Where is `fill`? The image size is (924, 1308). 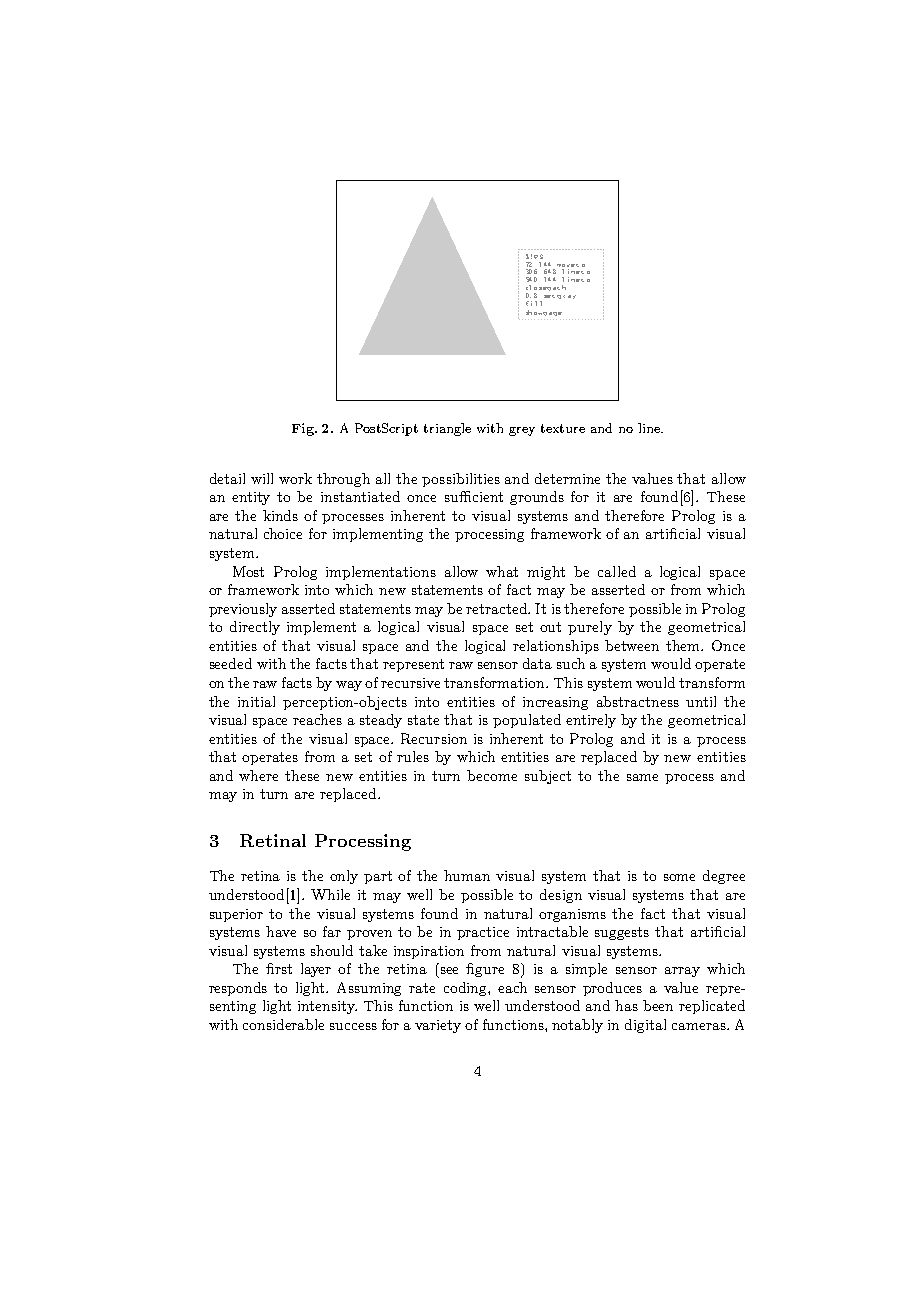
fill is located at coordinates (534, 303).
